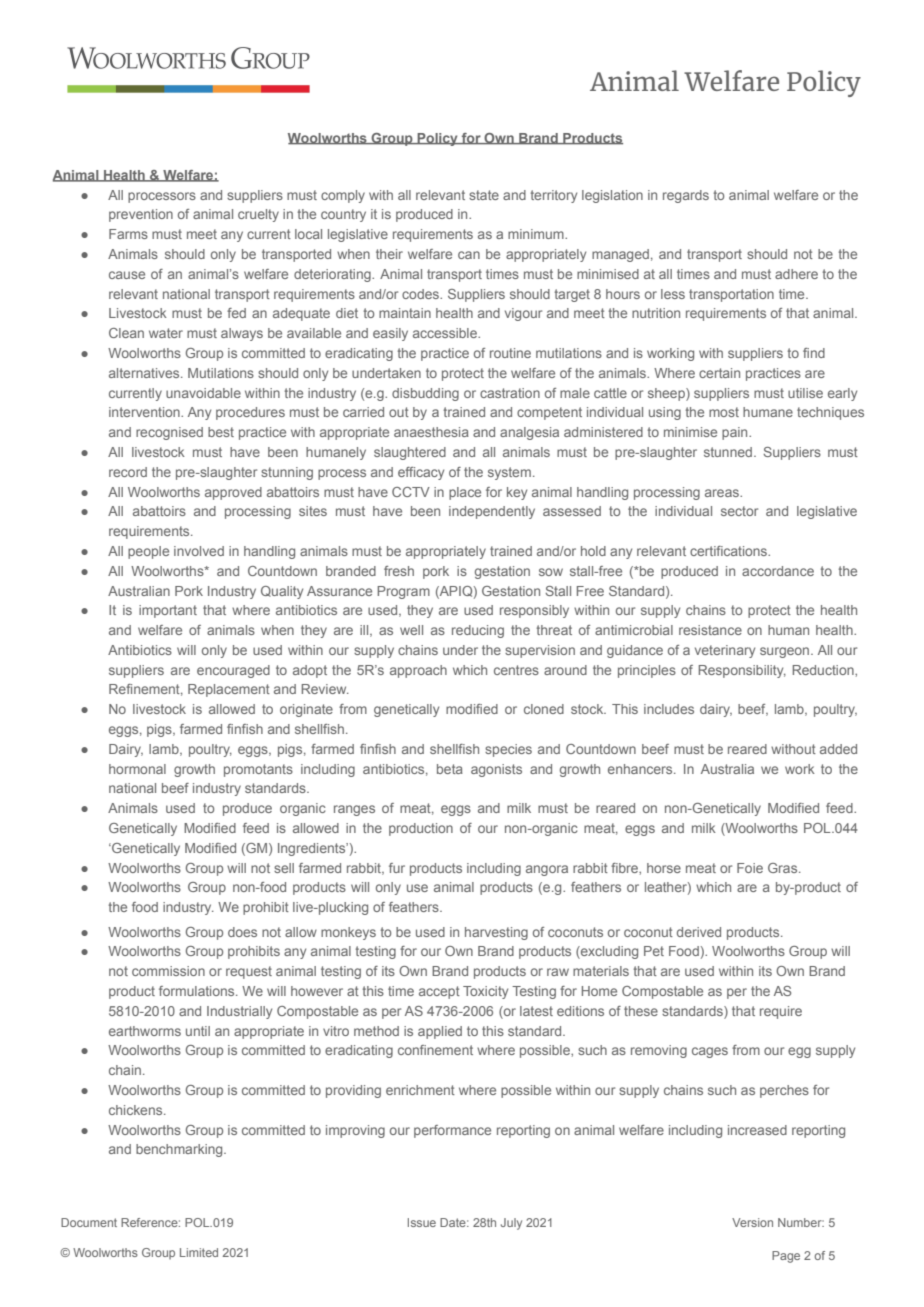  I want to click on species, so click(508, 750).
